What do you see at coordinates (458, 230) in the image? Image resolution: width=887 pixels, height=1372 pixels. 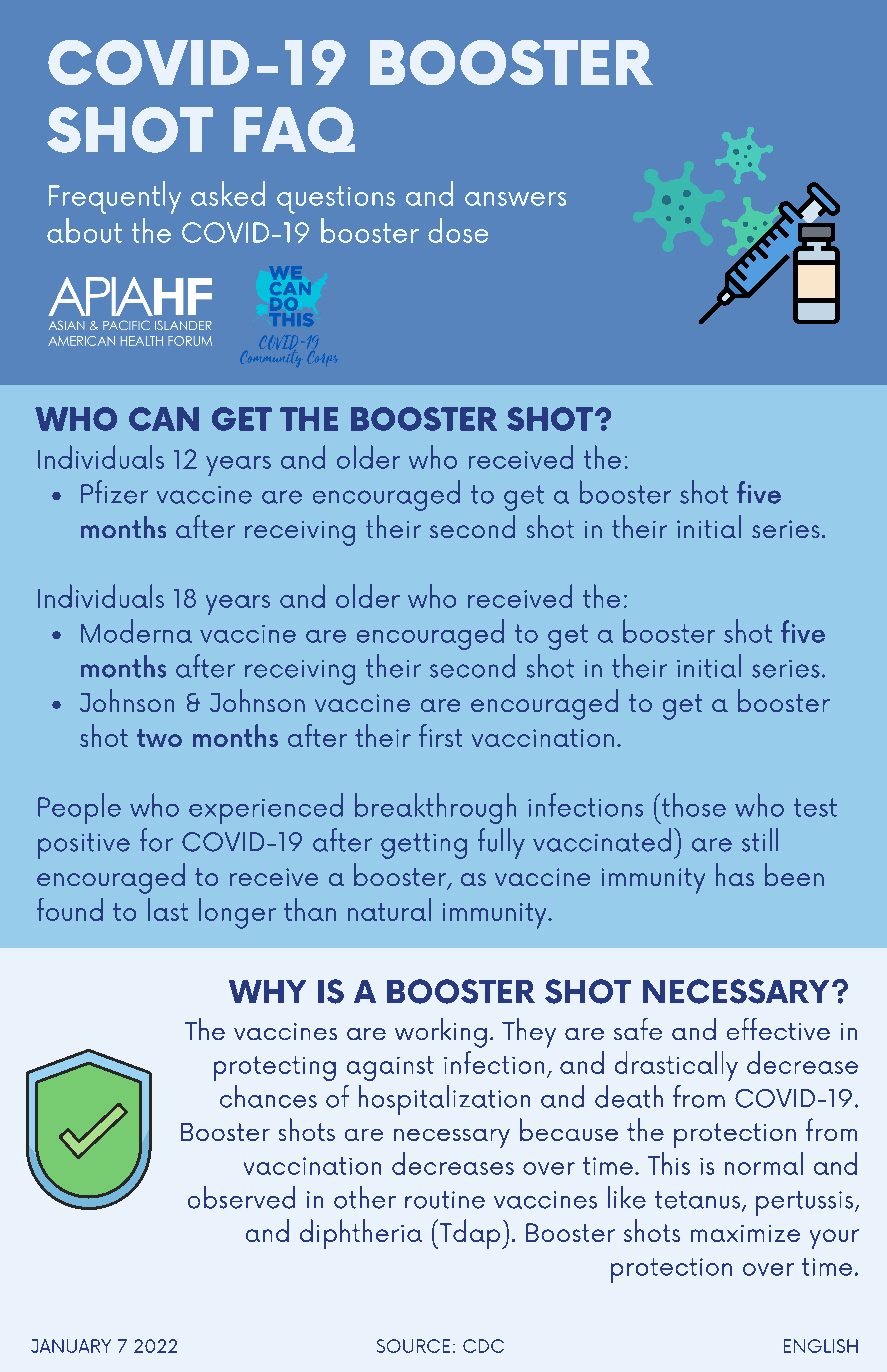 I see `dose` at bounding box center [458, 230].
